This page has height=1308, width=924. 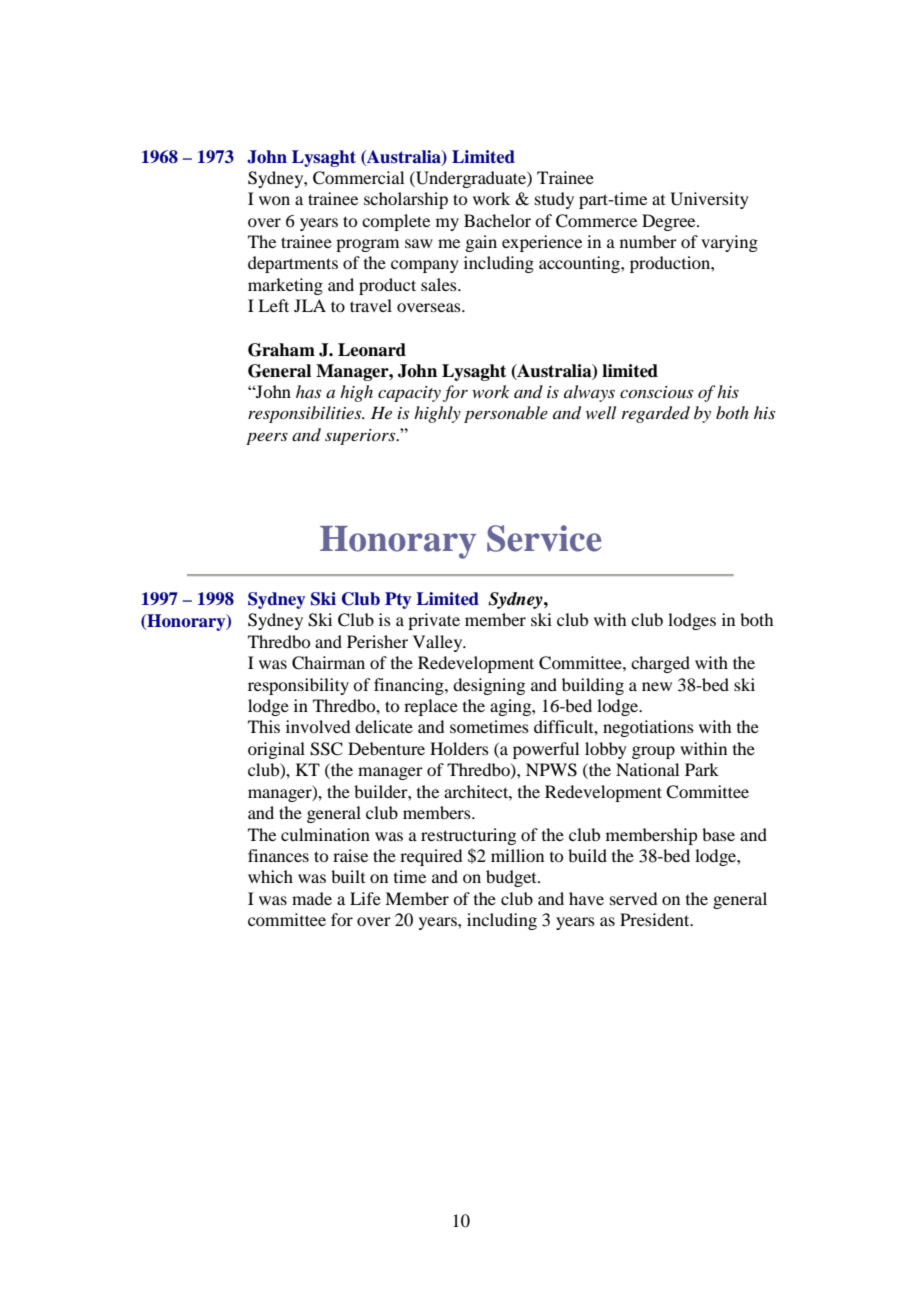 I want to click on has, so click(x=308, y=391).
